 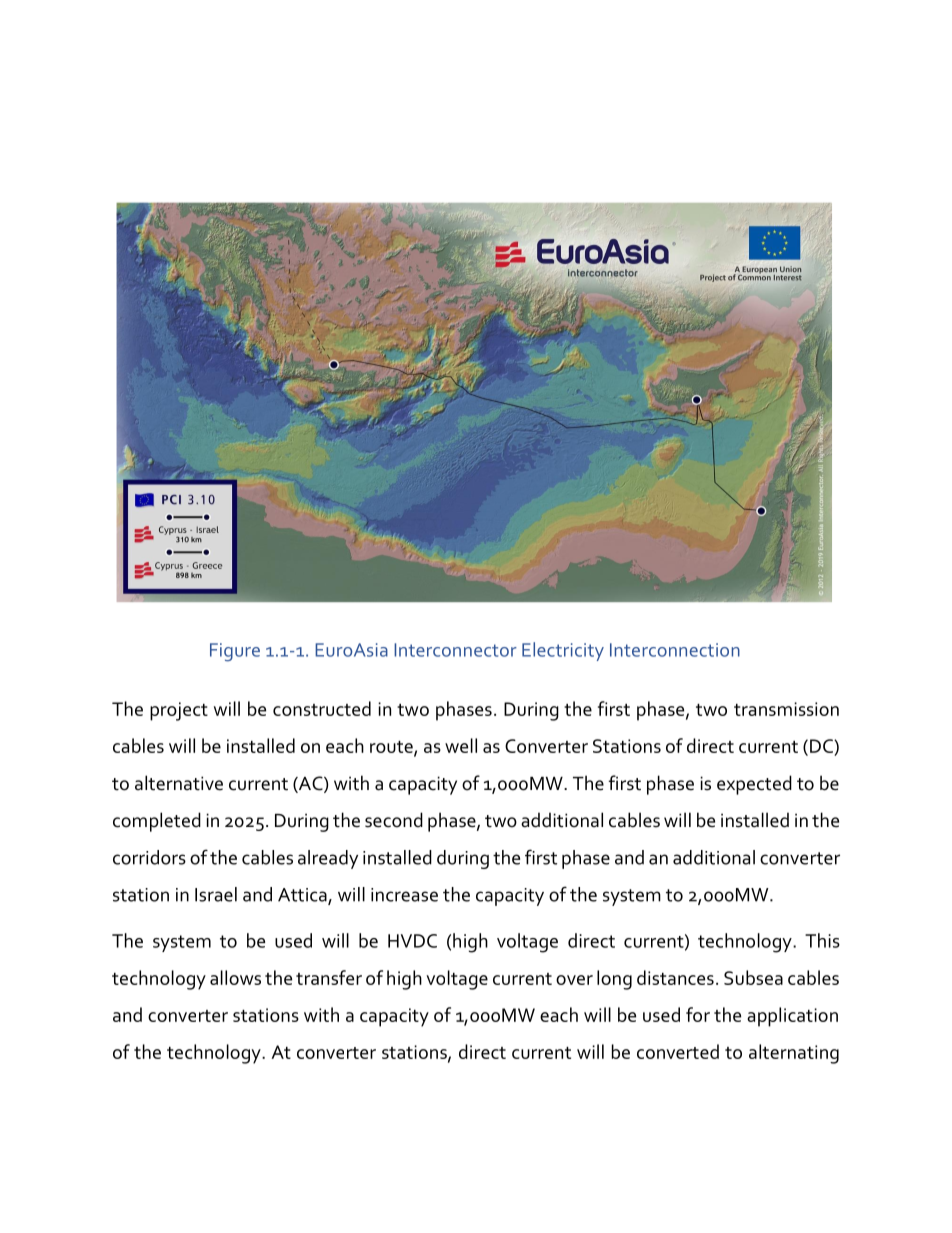 What do you see at coordinates (563, 651) in the page?
I see `Electricity` at bounding box center [563, 651].
